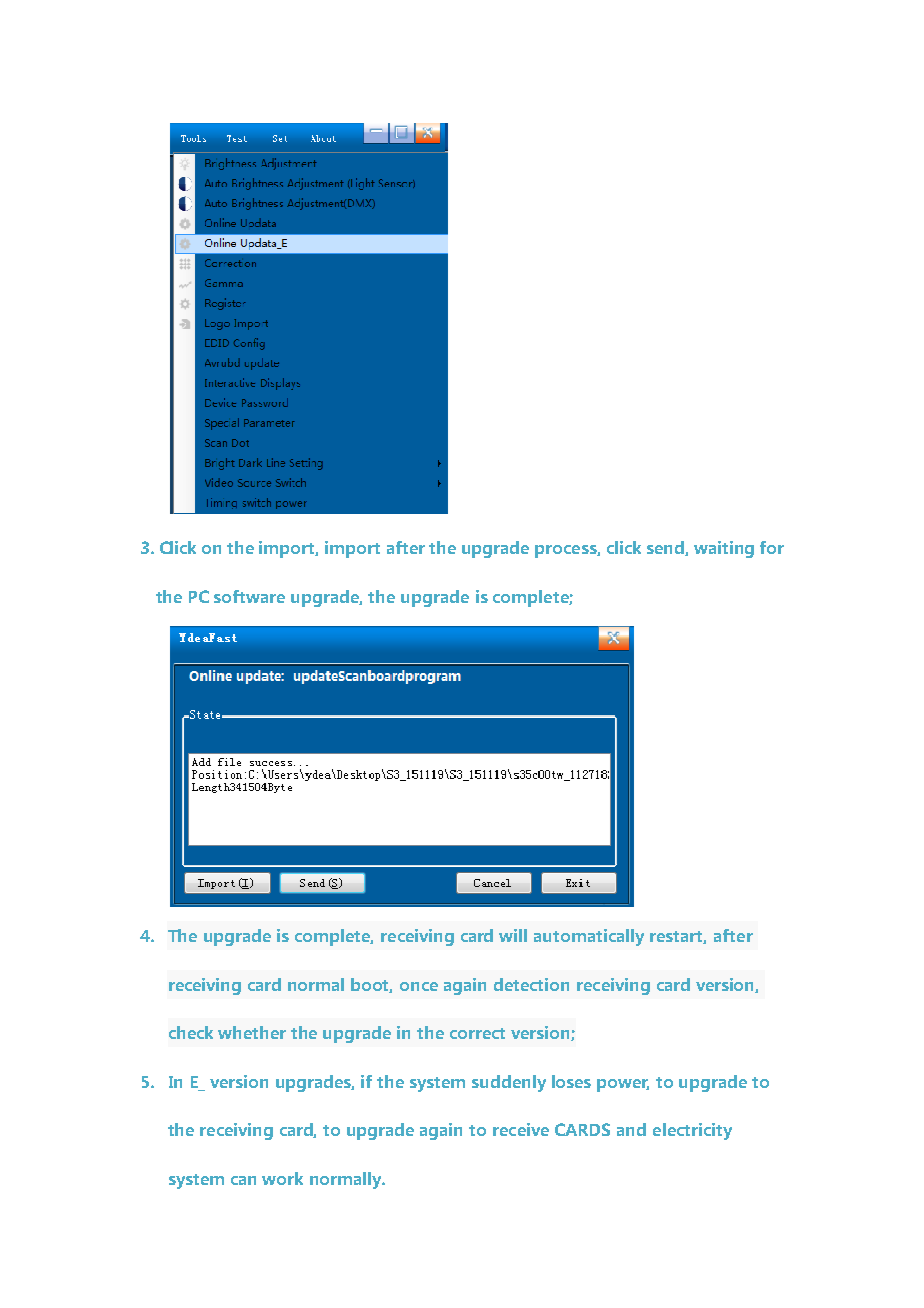 The width and height of the page is (924, 1308). I want to click on for, so click(772, 547).
